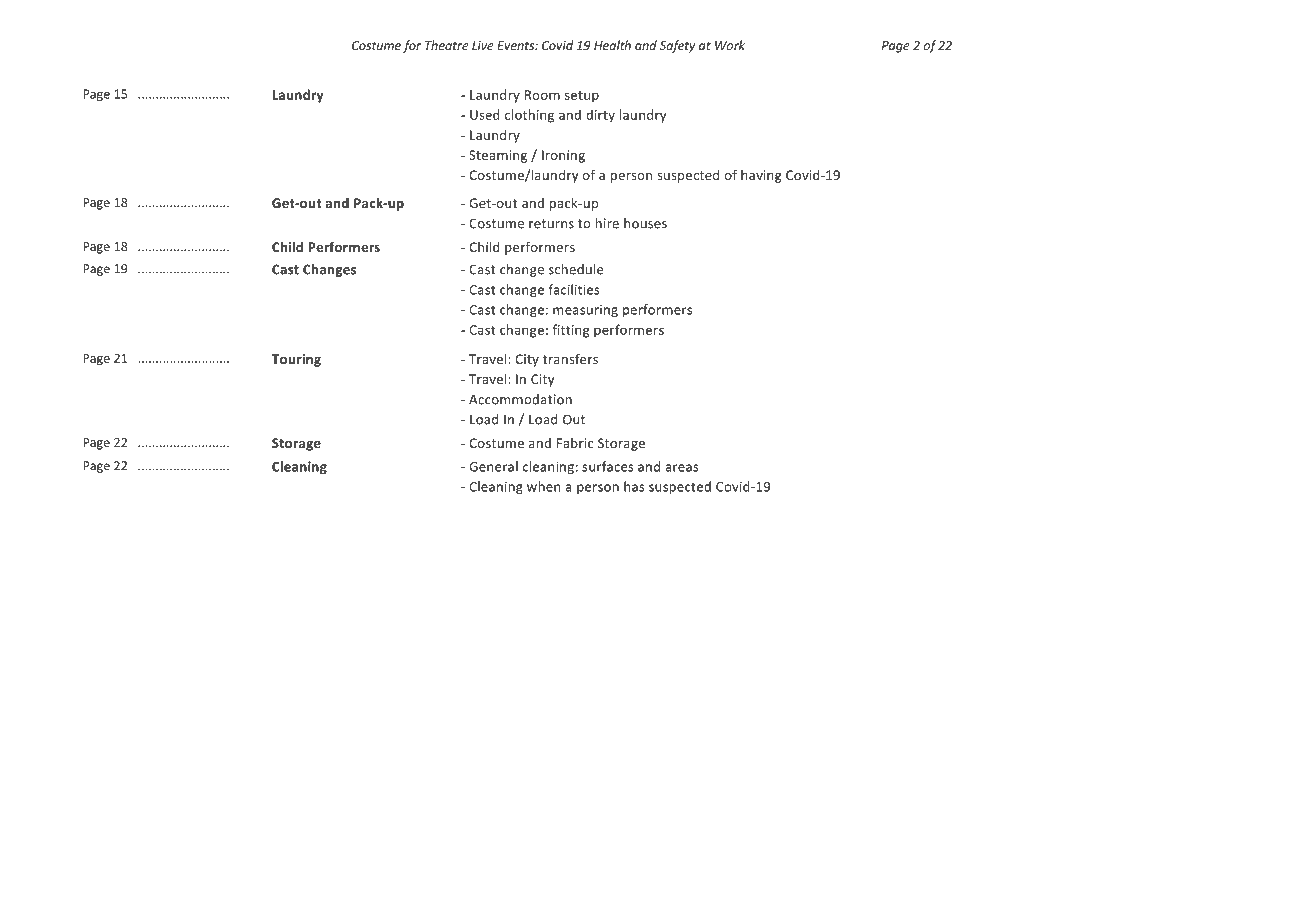 Image resolution: width=1308 pixels, height=924 pixels. I want to click on Work, so click(730, 45).
